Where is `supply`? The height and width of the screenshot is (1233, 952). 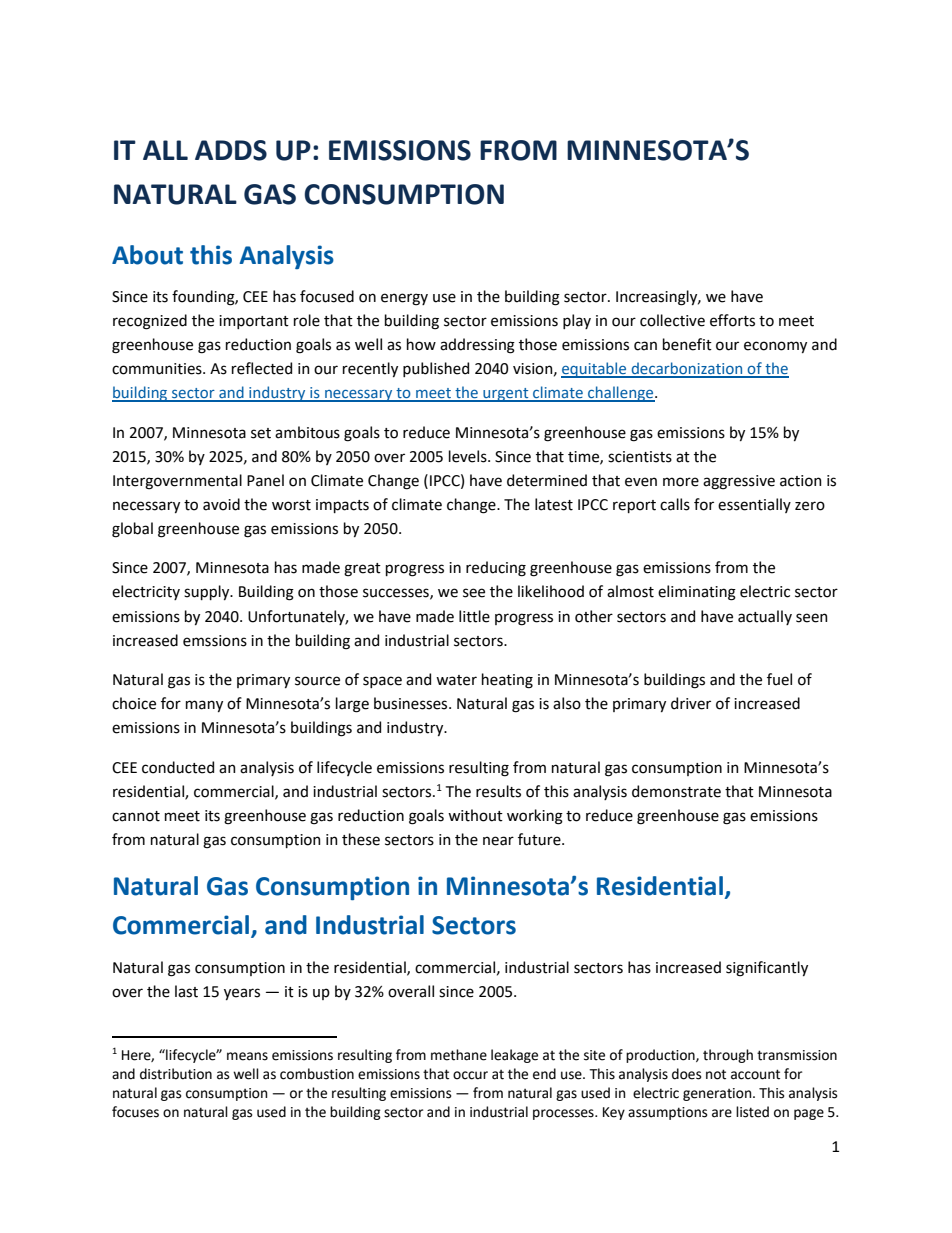
supply is located at coordinates (208, 592).
